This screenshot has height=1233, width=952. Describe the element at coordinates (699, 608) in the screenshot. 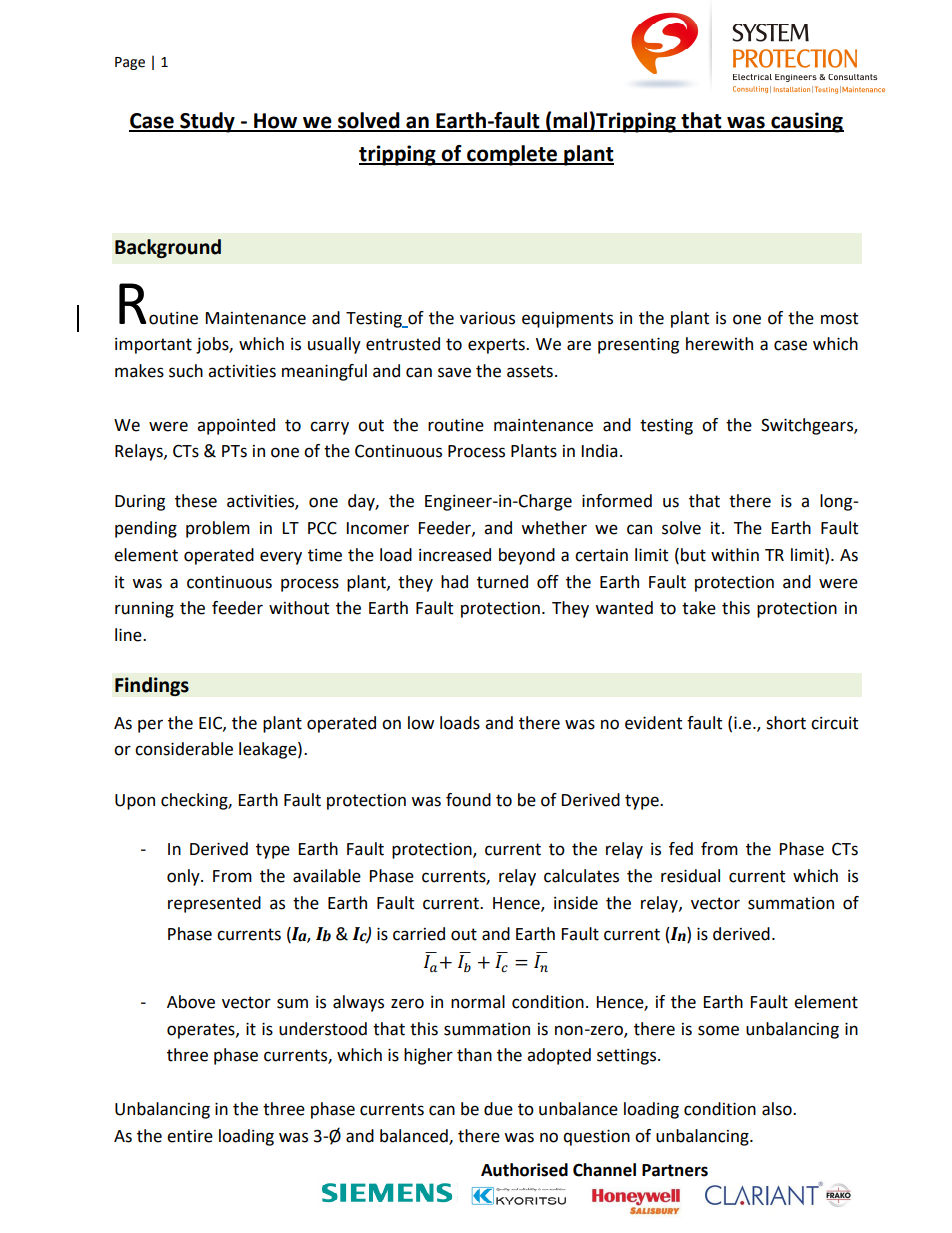

I see `take` at that location.
